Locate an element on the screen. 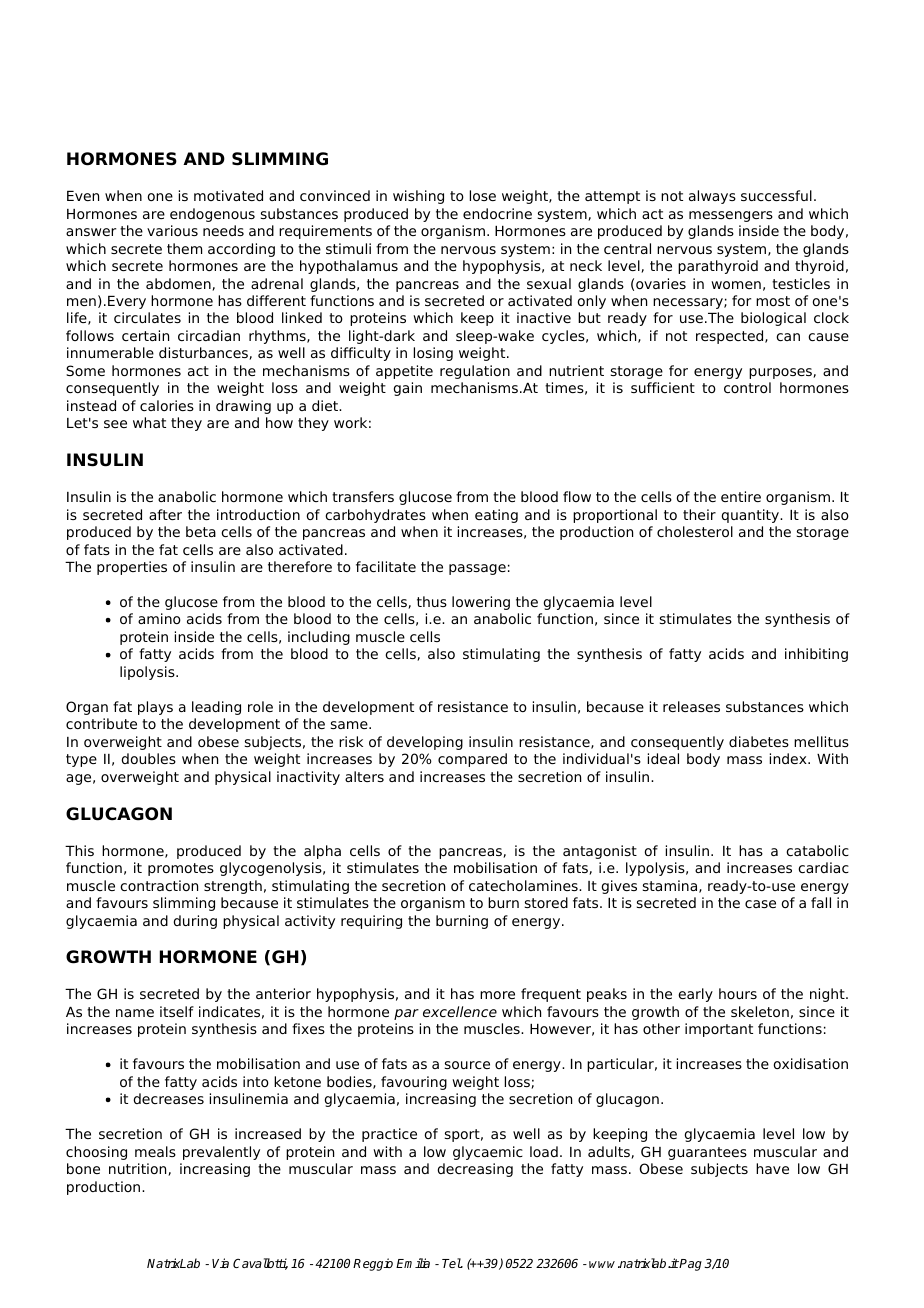 This screenshot has height=1308, width=924. passage is located at coordinates (477, 569).
